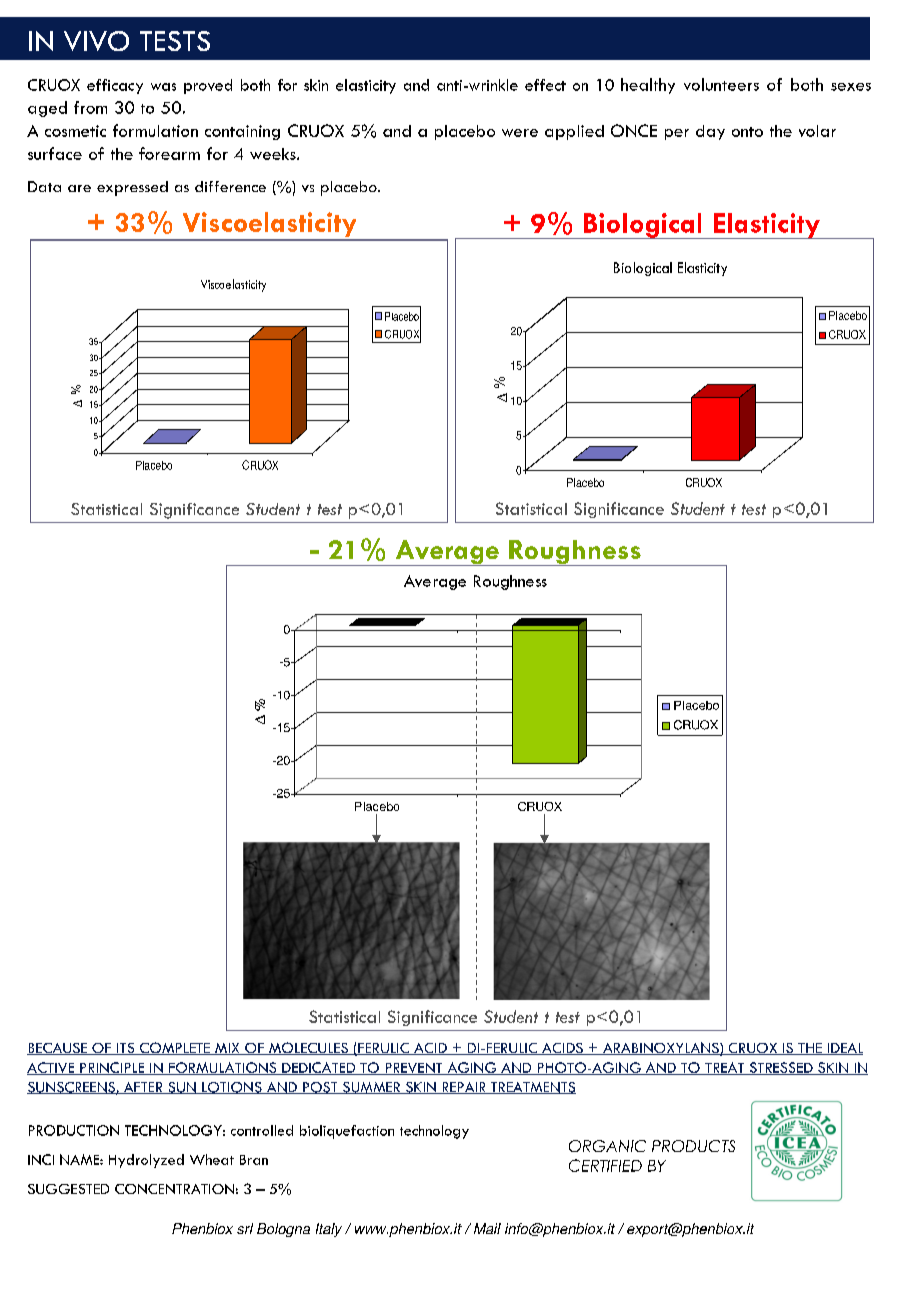 The height and width of the page is (1289, 924). Describe the element at coordinates (545, 85) in the page. I see `effect` at that location.
